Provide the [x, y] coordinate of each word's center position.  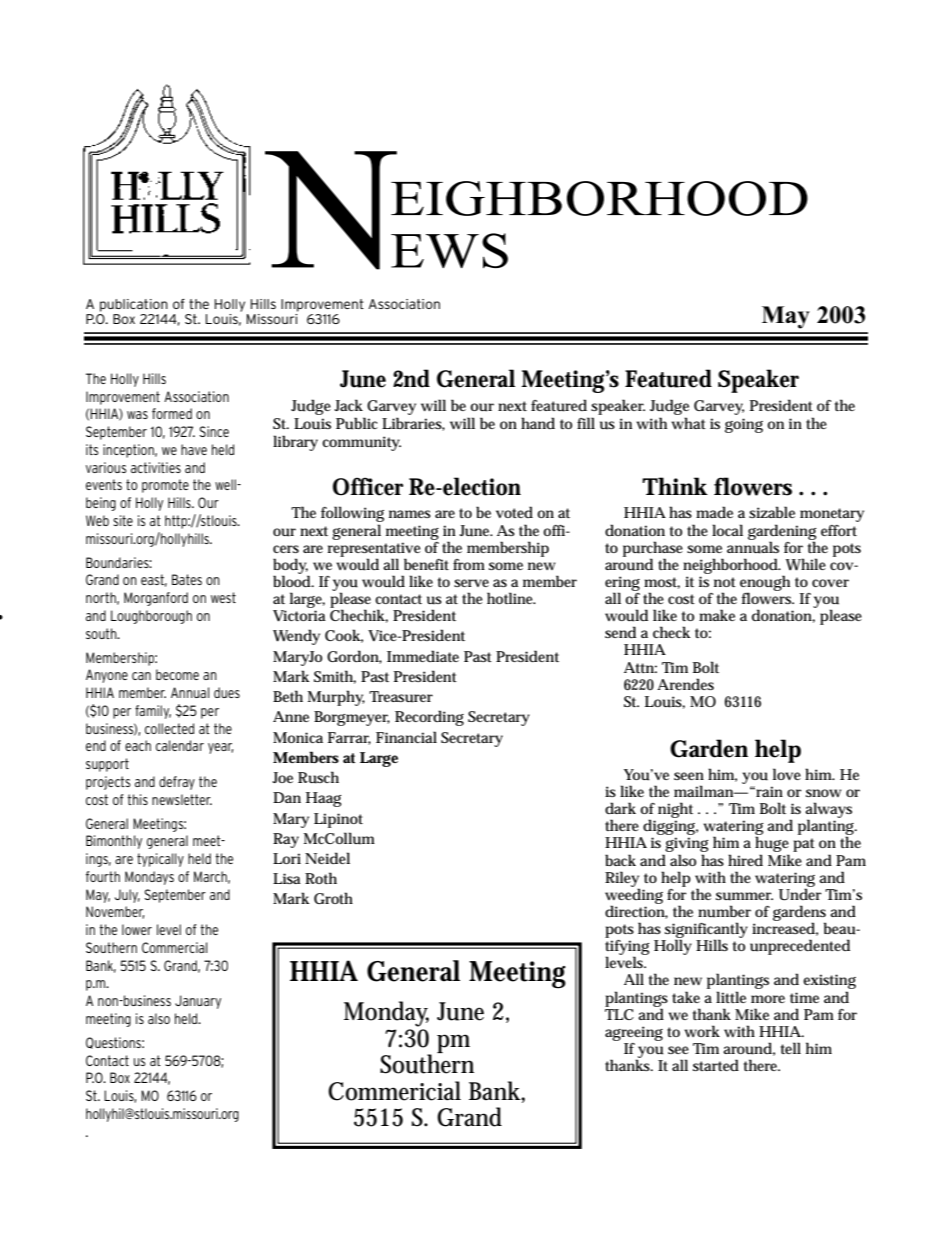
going [744, 425]
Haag [324, 799]
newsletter [182, 799]
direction [636, 911]
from [469, 564]
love [787, 774]
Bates [187, 579]
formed [172, 413]
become [177, 674]
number [724, 911]
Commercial [174, 947]
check [672, 632]
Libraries [413, 424]
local [727, 530]
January [198, 1002]
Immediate [423, 656]
